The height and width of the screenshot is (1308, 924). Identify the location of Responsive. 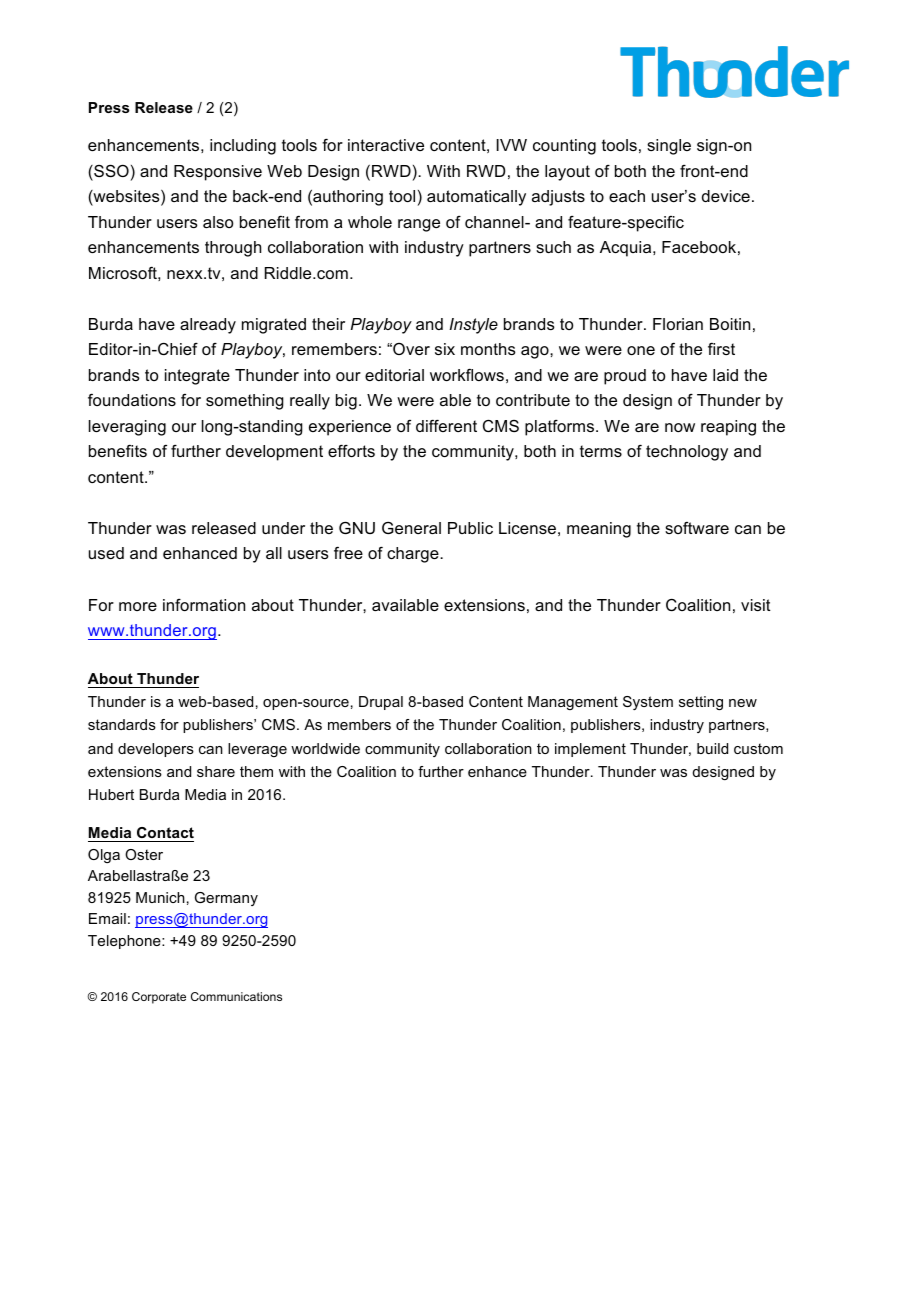
(218, 173).
